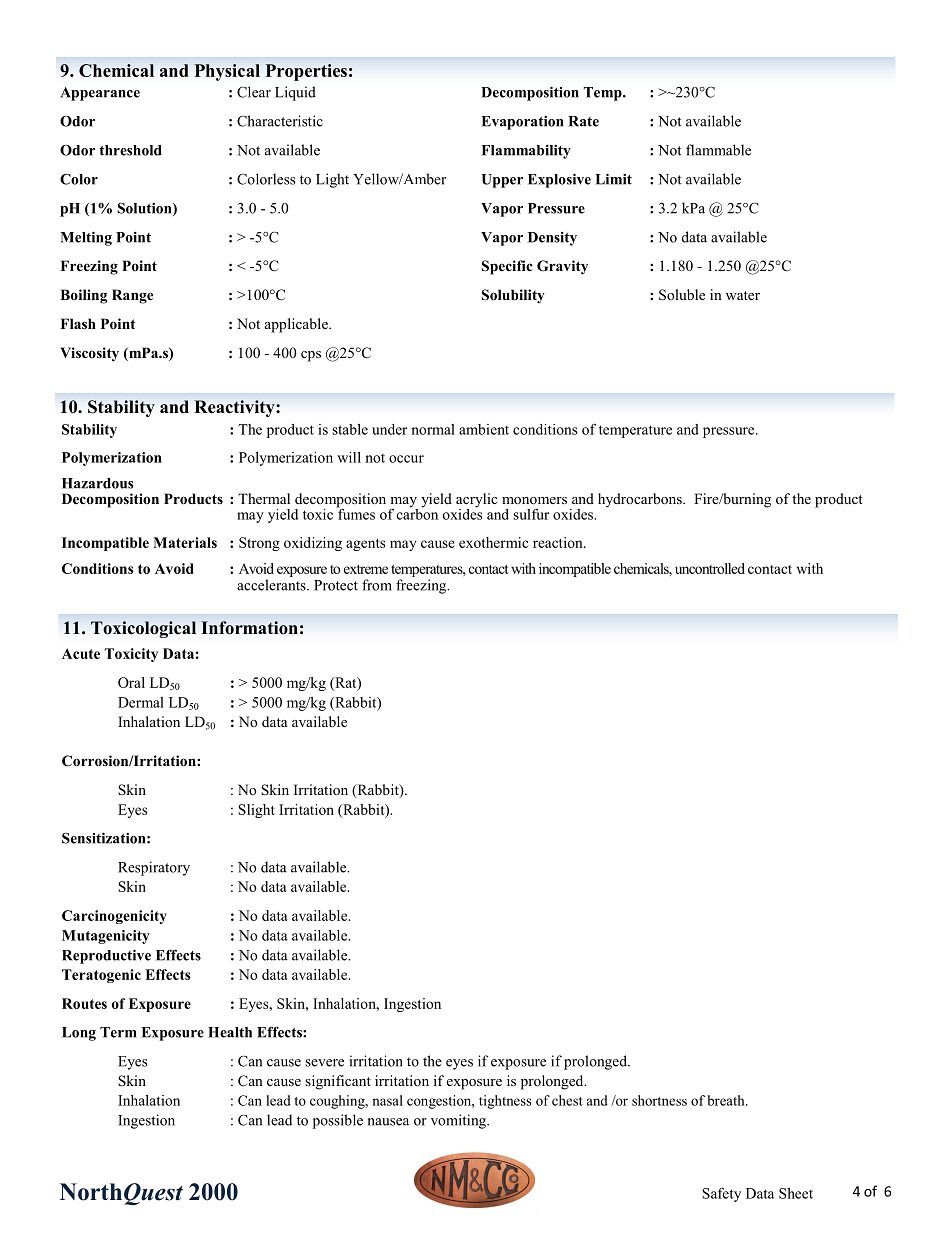 This page has height=1233, width=952. What do you see at coordinates (324, 1063) in the page?
I see `severe` at bounding box center [324, 1063].
